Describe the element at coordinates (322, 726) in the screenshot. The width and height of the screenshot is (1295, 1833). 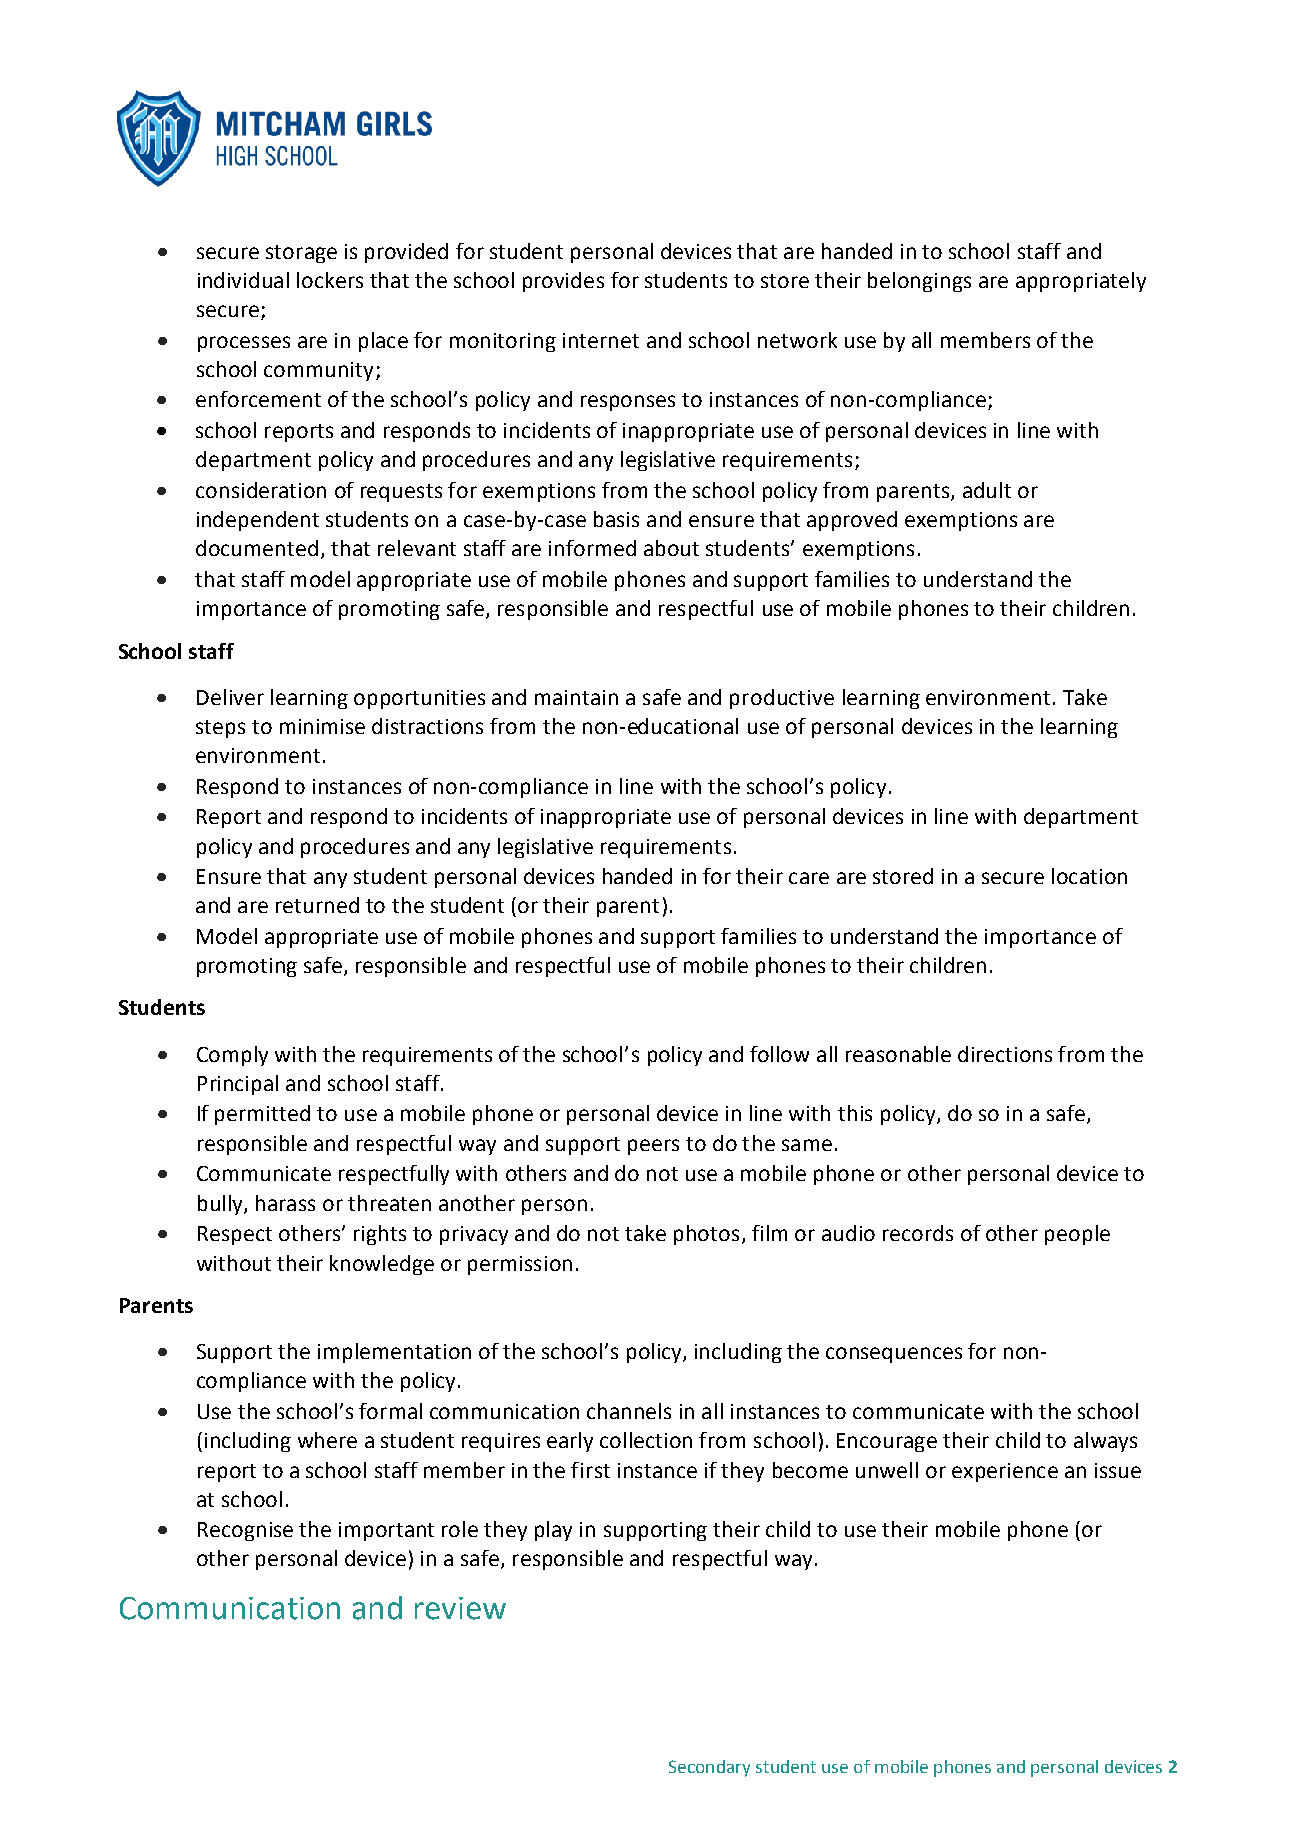
I see `minimise` at that location.
